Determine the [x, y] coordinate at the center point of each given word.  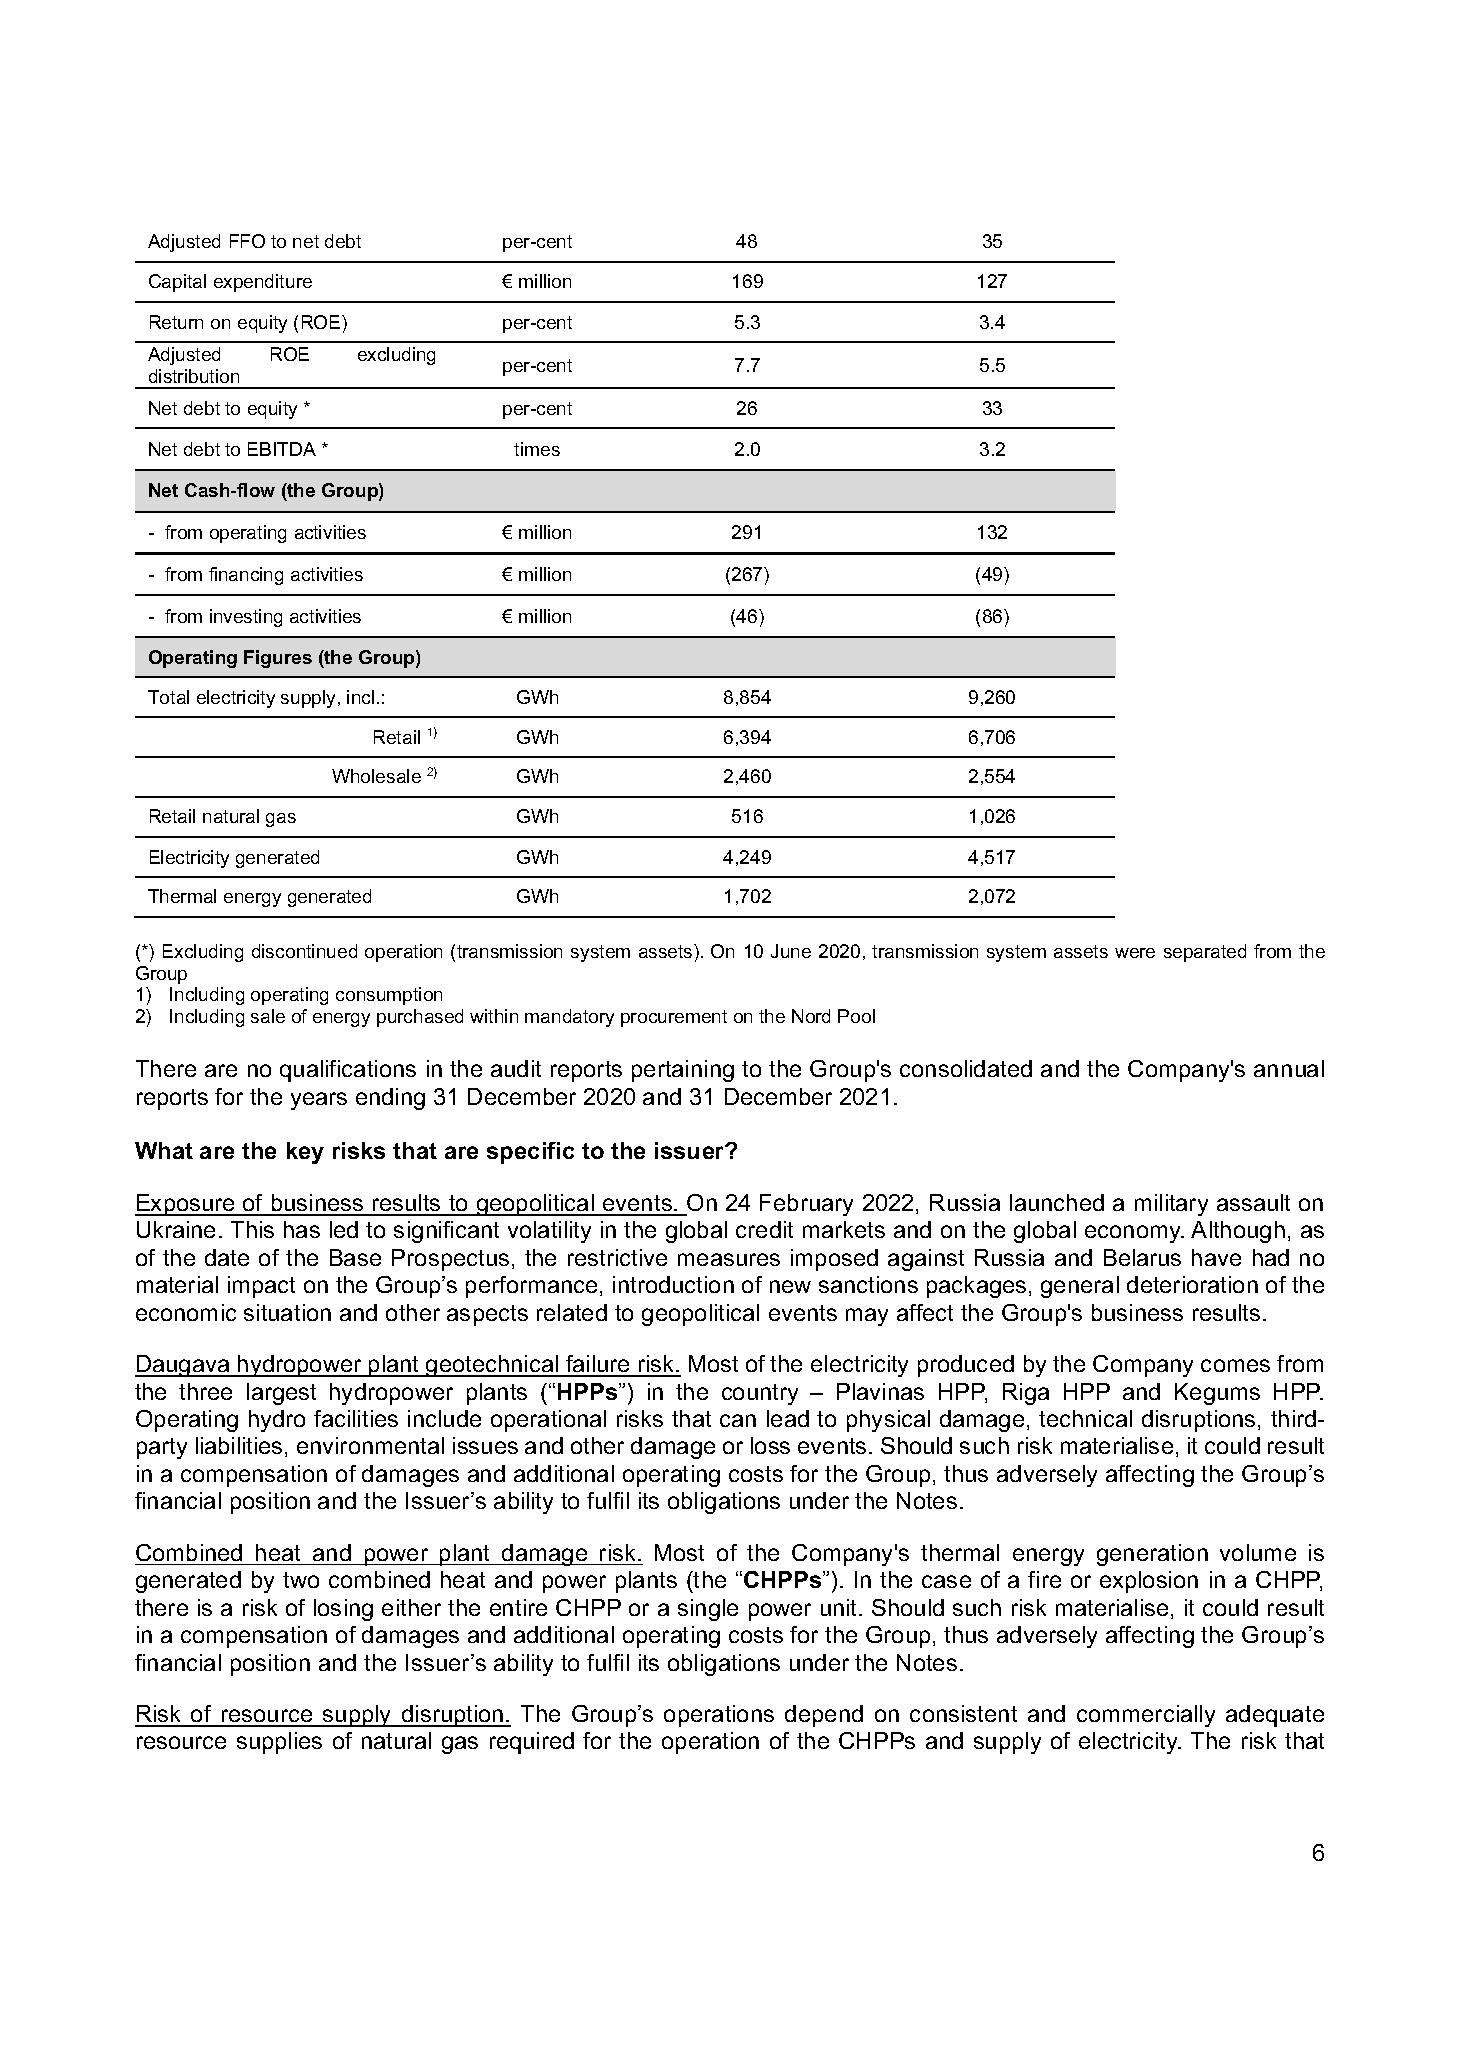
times [537, 449]
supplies [279, 1743]
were [1135, 953]
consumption [389, 996]
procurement [674, 1018]
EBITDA [282, 449]
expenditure [263, 283]
